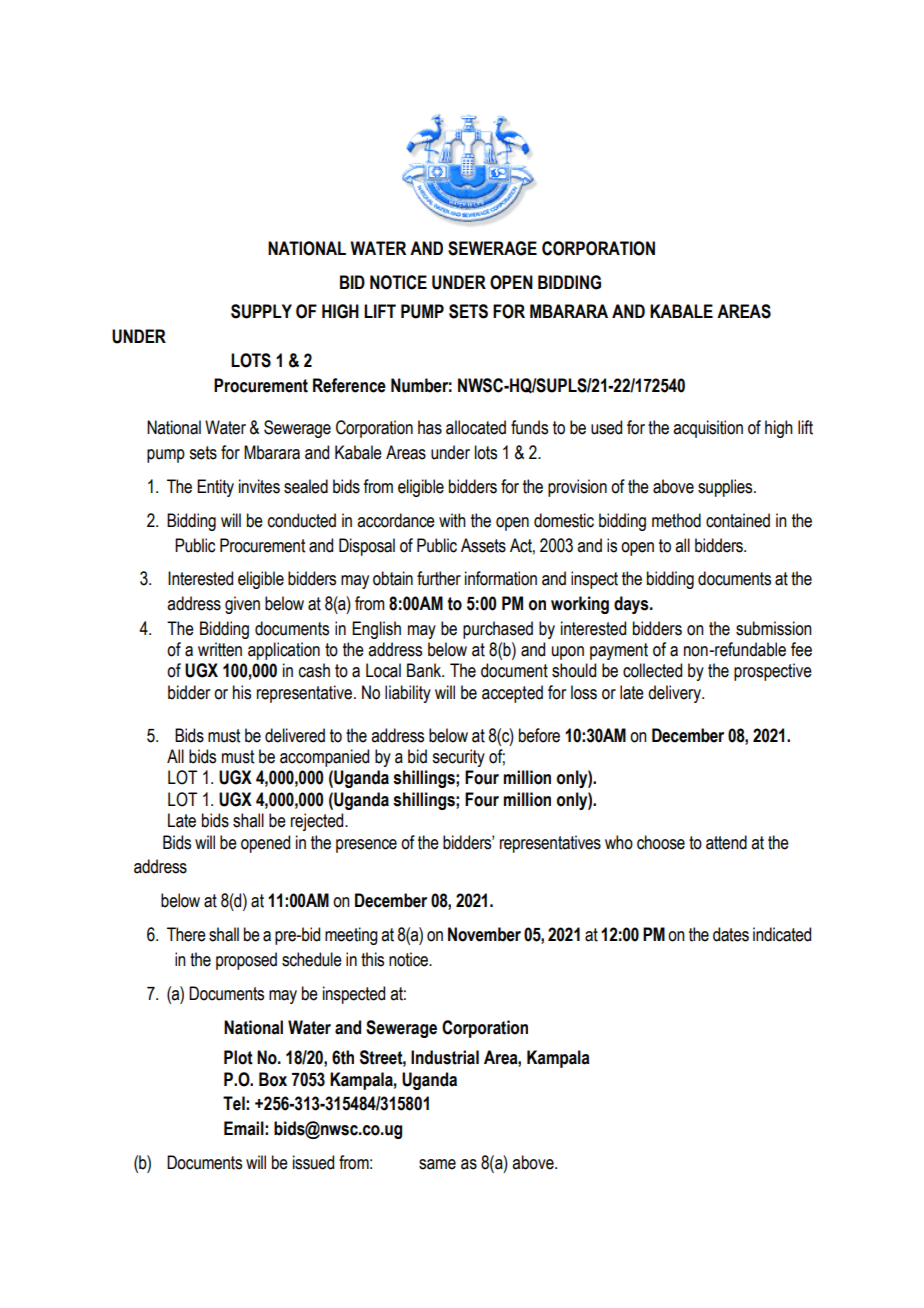 The width and height of the screenshot is (924, 1308). I want to click on purchased, so click(498, 630).
